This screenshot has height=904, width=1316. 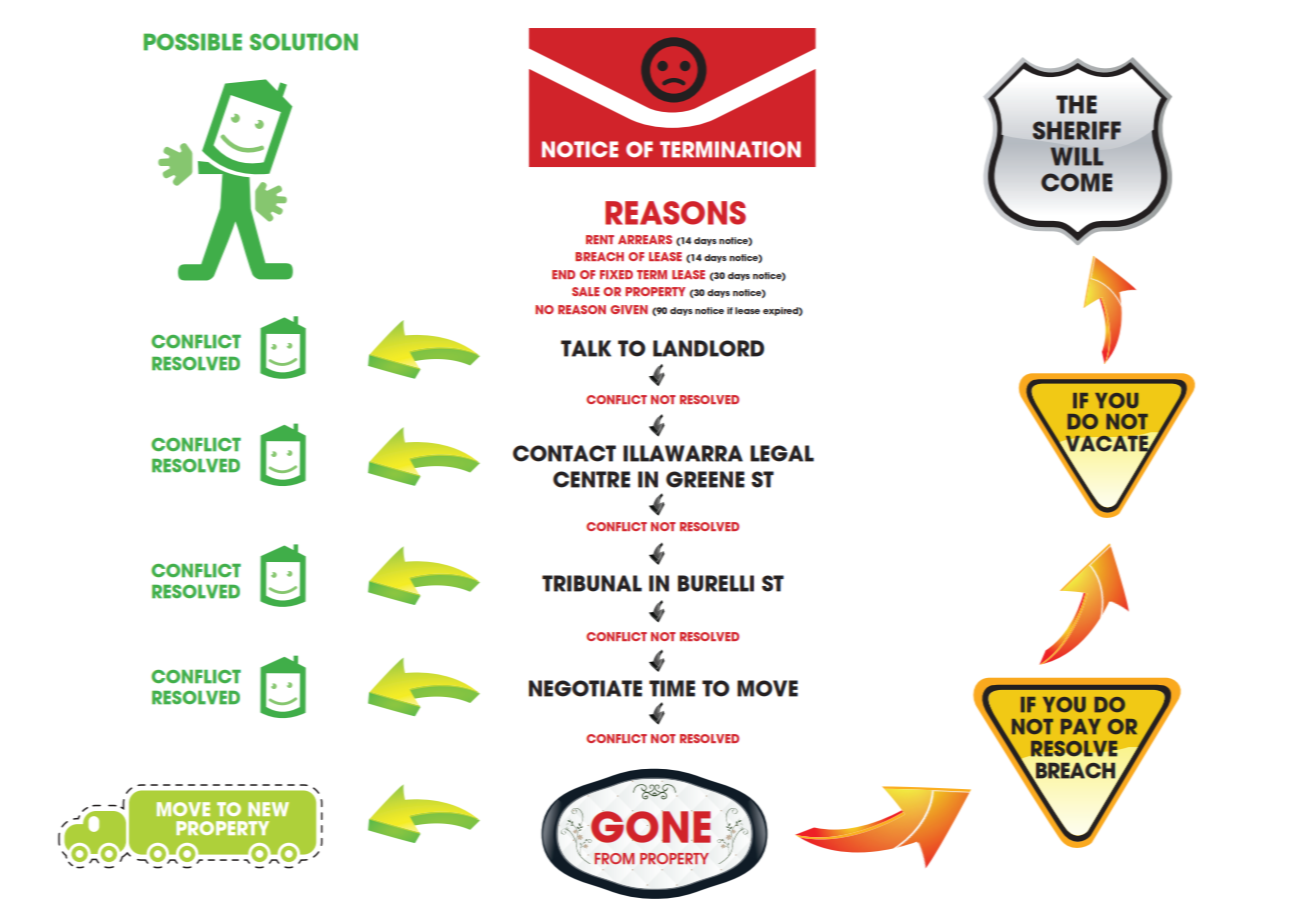 I want to click on NEW, so click(x=268, y=809).
